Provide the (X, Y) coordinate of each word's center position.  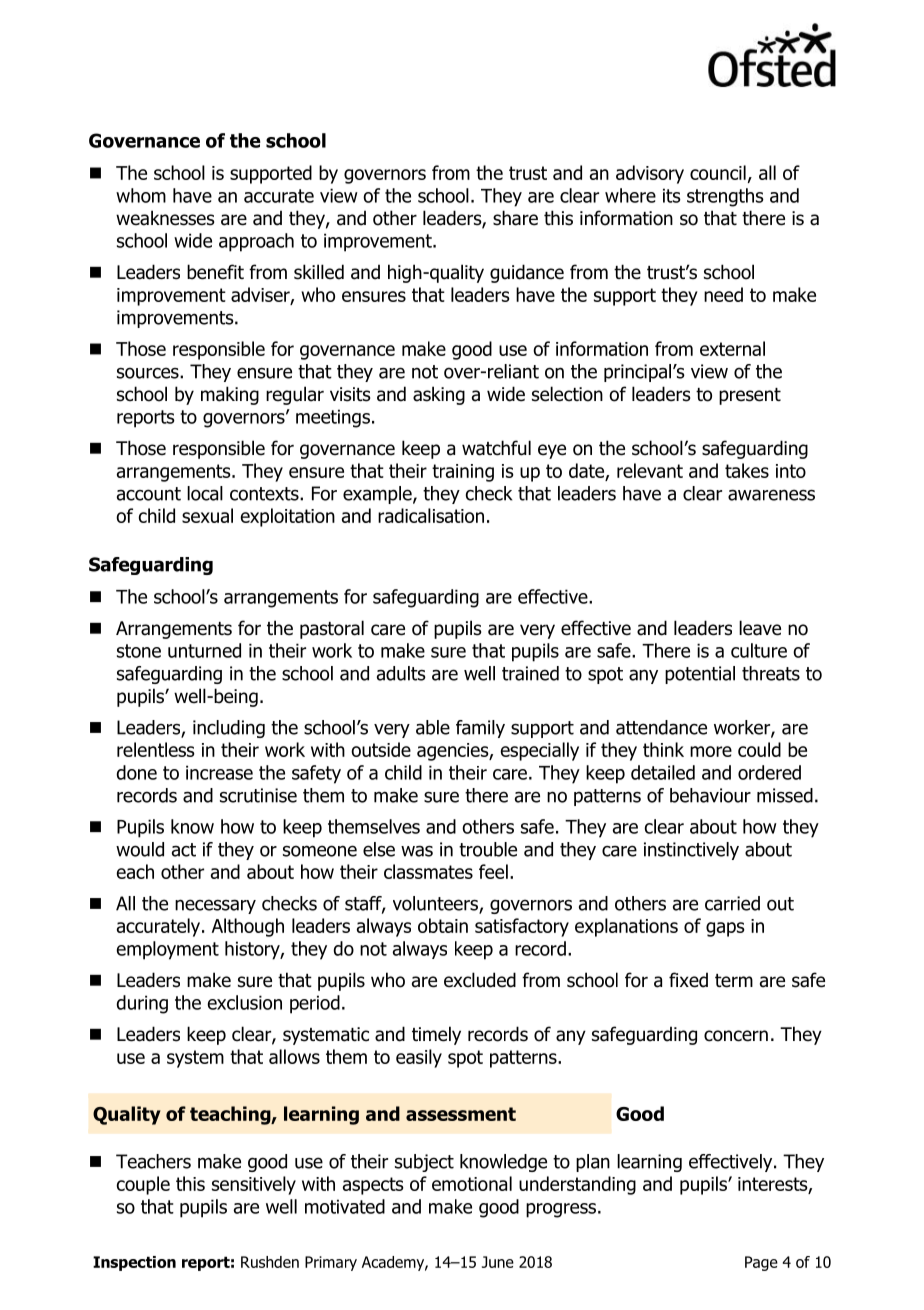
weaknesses (165, 218)
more (711, 751)
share (515, 218)
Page (761, 1263)
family (480, 729)
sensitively (254, 1185)
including (229, 729)
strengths (725, 197)
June (498, 1262)
